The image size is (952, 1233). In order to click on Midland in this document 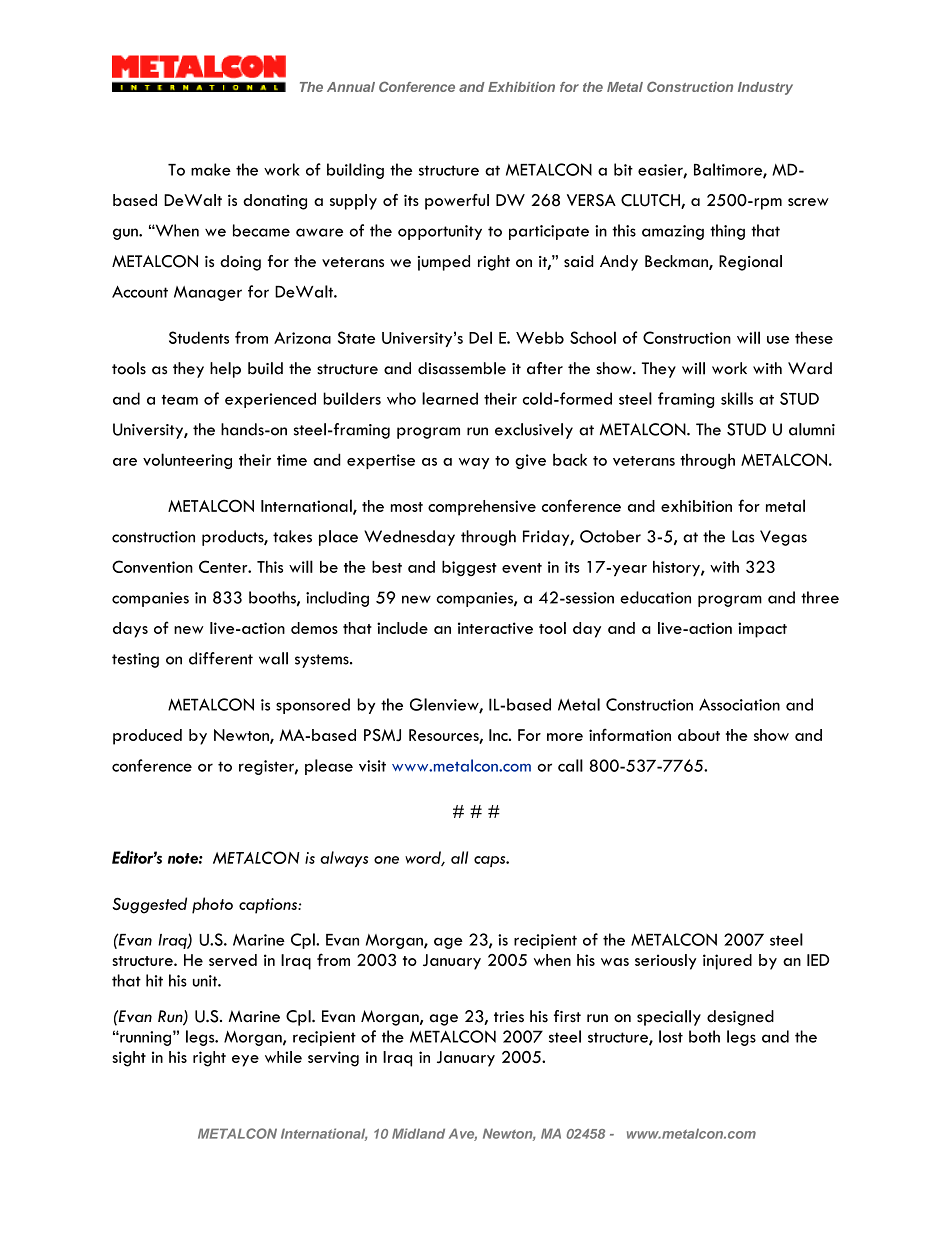, I will do `click(418, 1133)`.
